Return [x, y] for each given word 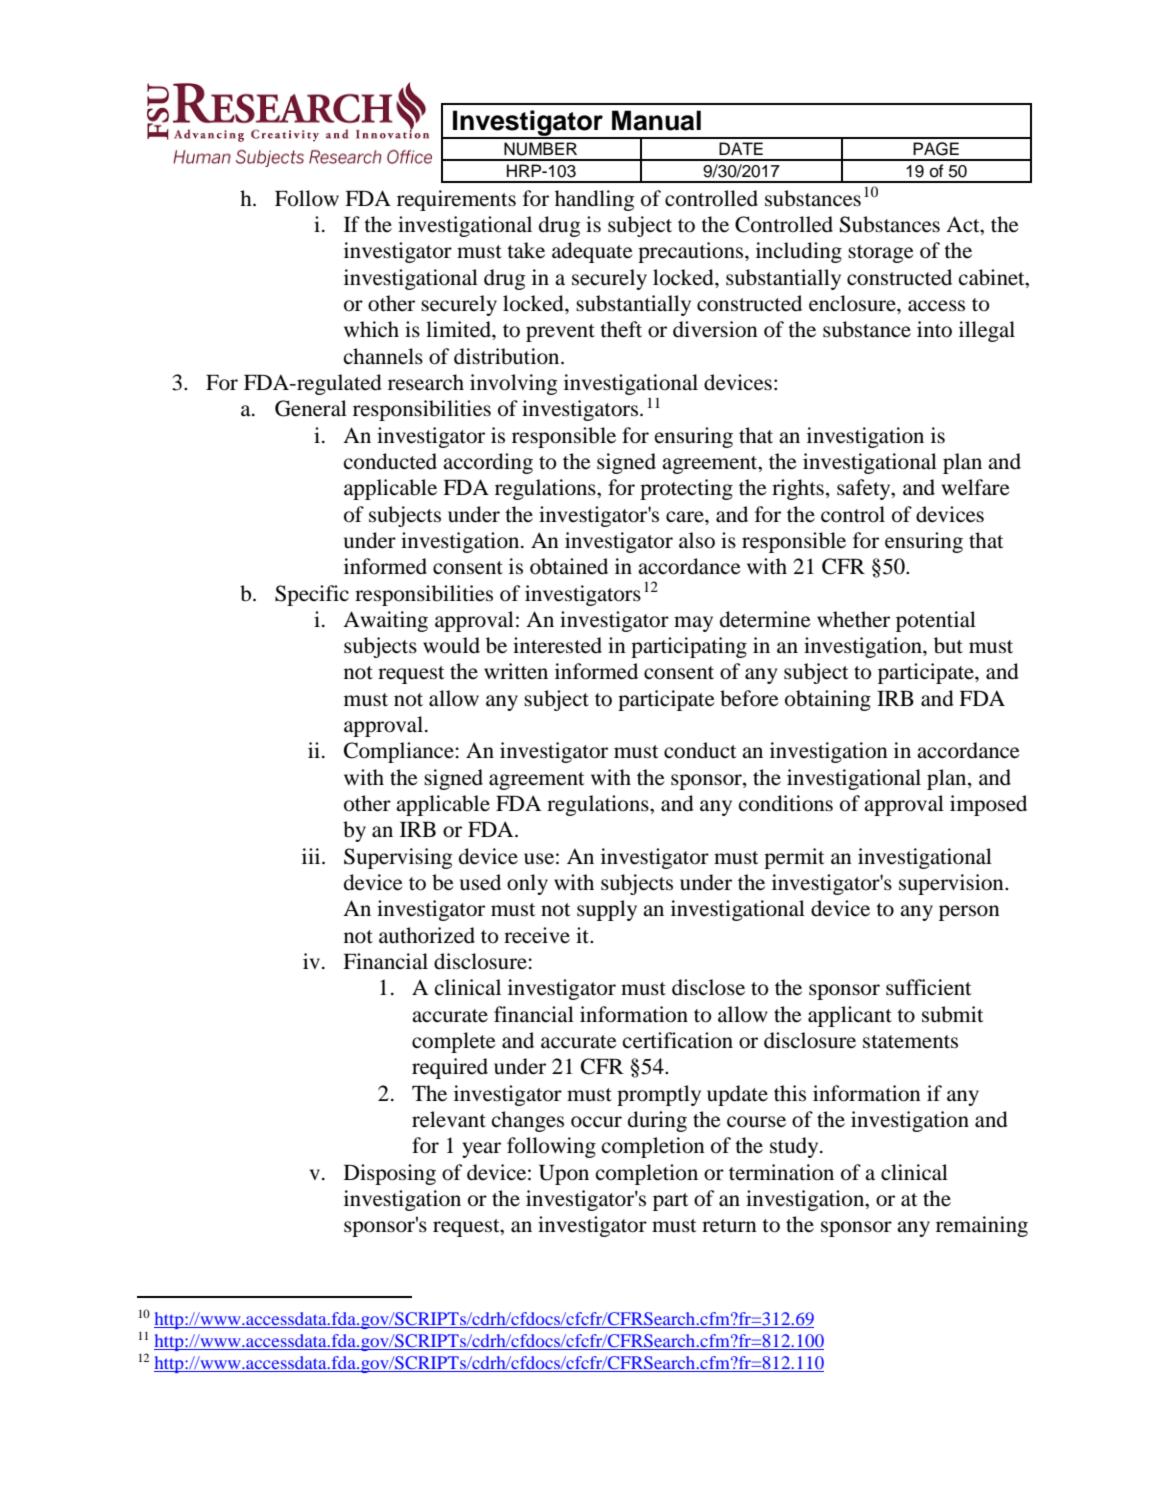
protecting [686, 489]
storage [881, 254]
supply [607, 910]
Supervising [398, 858]
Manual [656, 120]
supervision [952, 884]
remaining [982, 1226]
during [657, 1121]
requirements [456, 200]
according [488, 463]
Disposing [390, 1174]
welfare [976, 487]
